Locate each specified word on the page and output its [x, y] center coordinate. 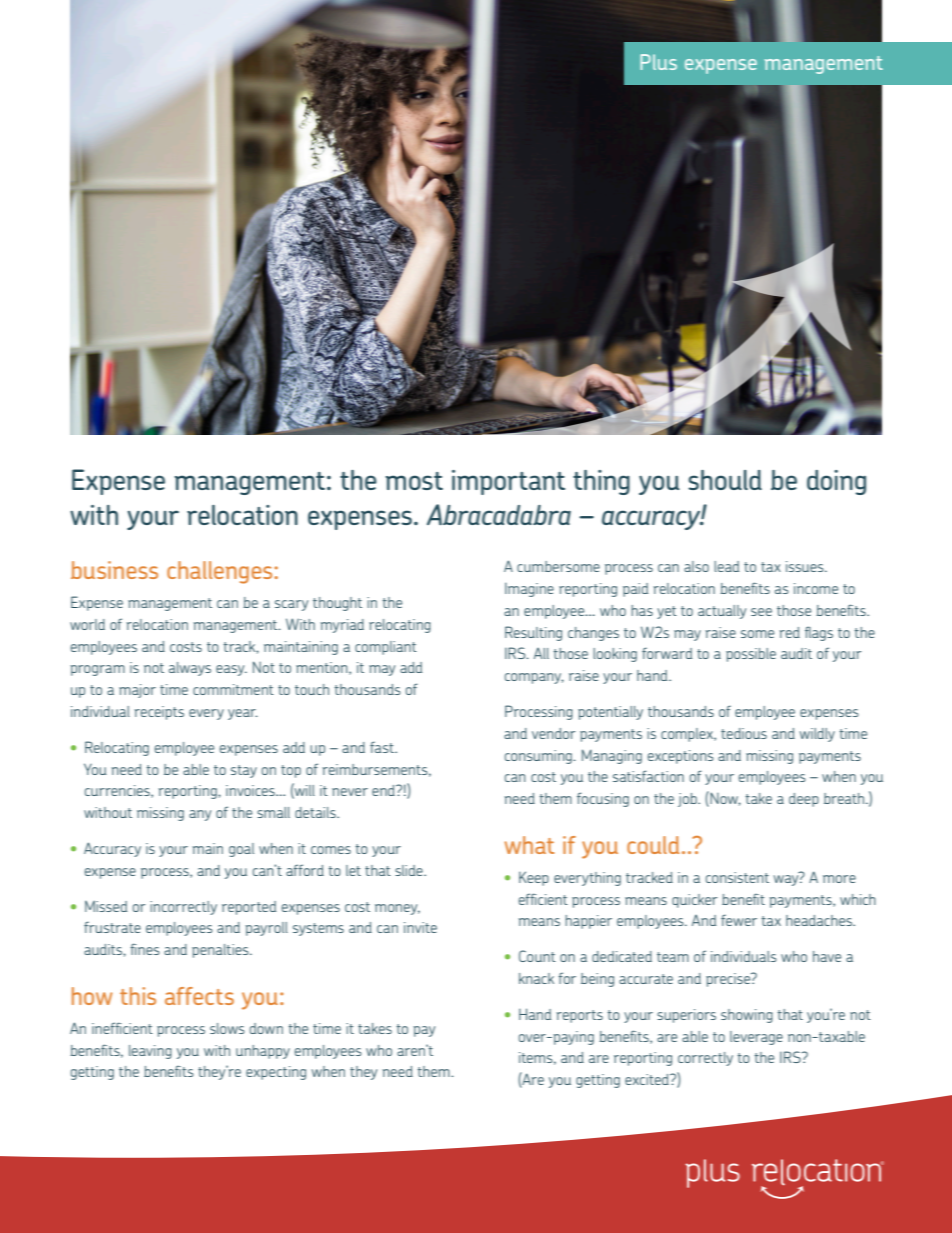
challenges [221, 572]
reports [579, 1016]
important [508, 482]
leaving [150, 1052]
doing [836, 482]
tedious [744, 733]
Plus [658, 62]
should [725, 480]
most [414, 481]
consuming [539, 757]
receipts [159, 713]
